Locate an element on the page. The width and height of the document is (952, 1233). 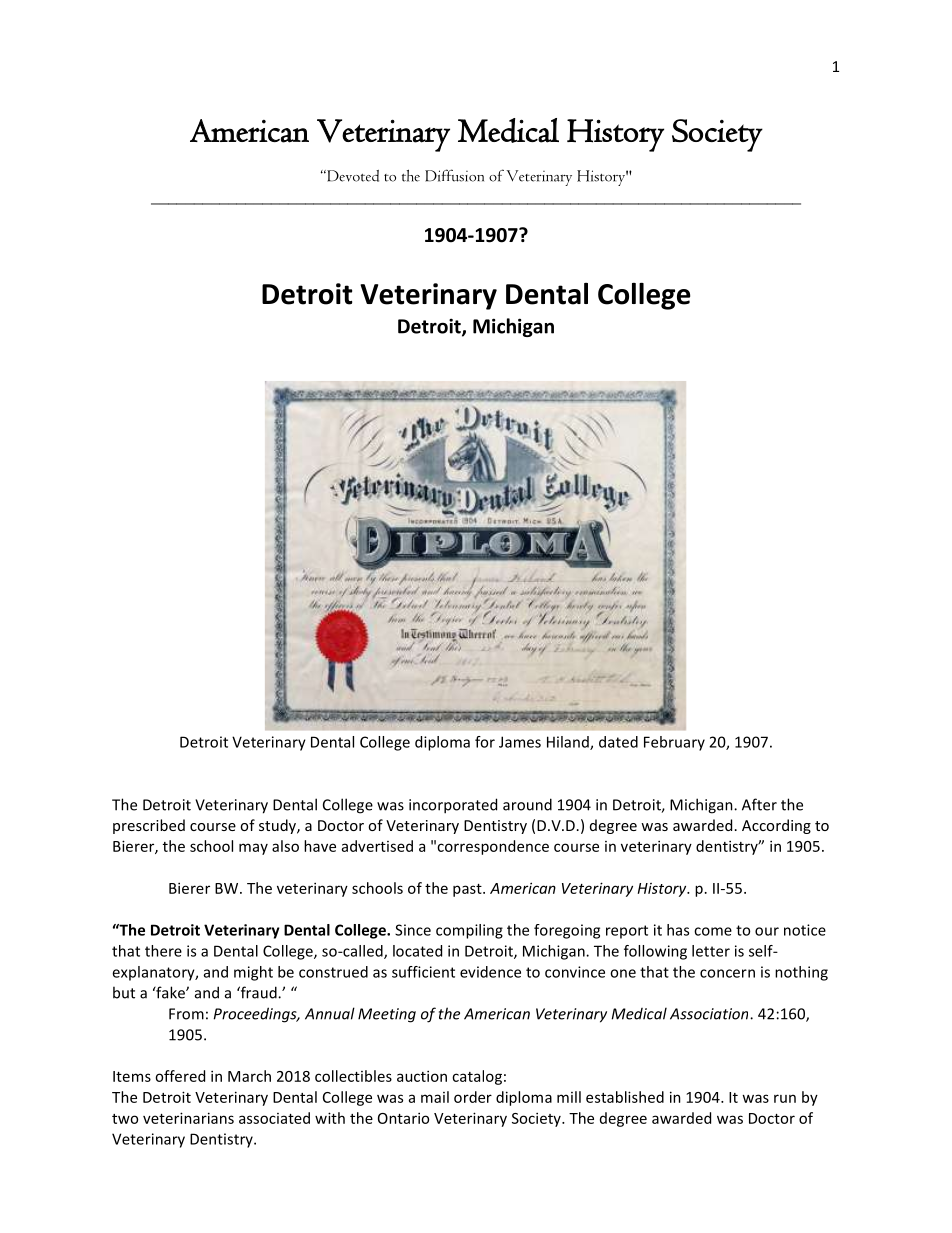
James is located at coordinates (520, 742).
